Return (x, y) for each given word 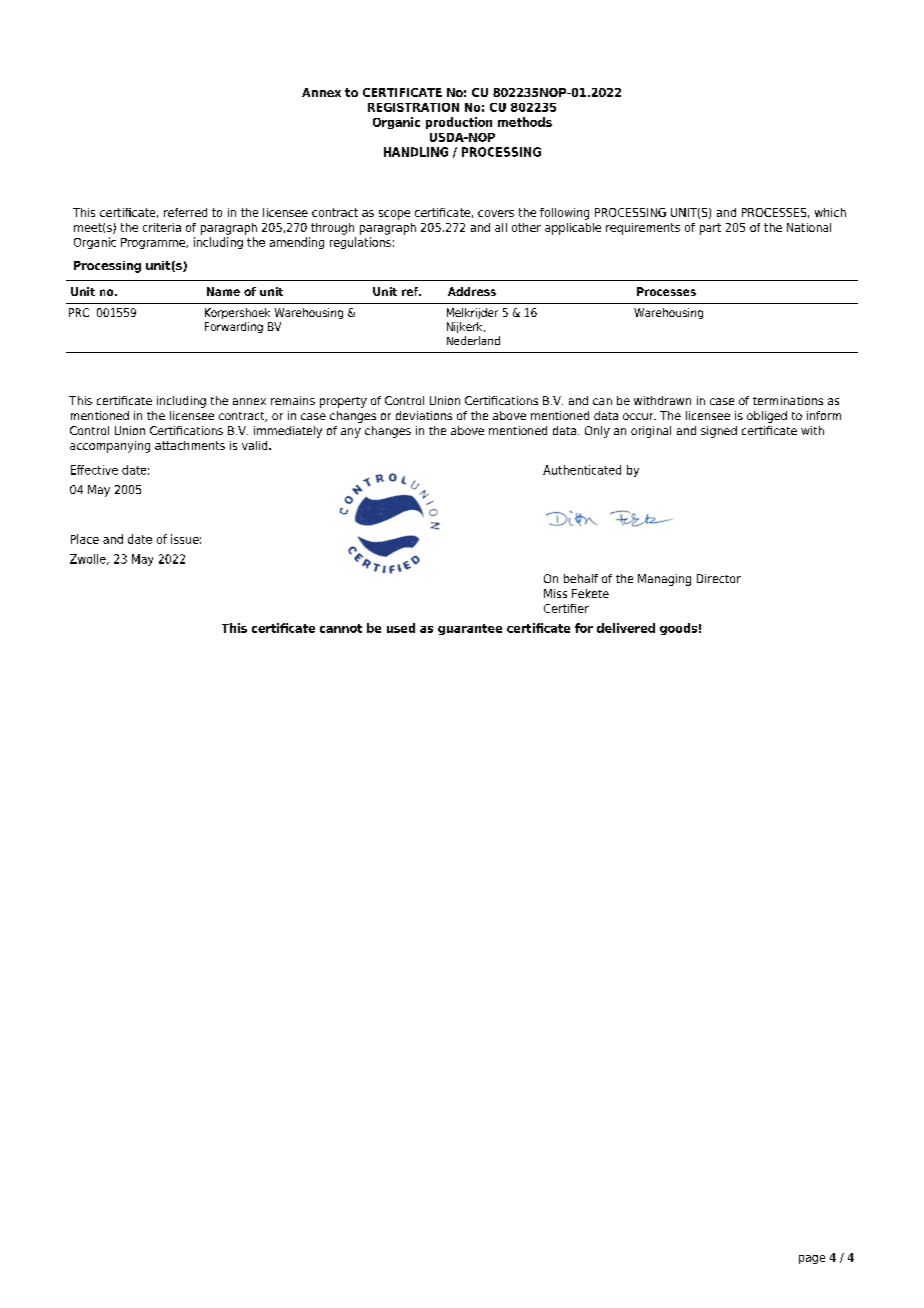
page (812, 1259)
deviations (424, 415)
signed (719, 432)
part (710, 229)
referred (185, 212)
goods (678, 629)
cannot (341, 628)
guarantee (470, 629)
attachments (190, 445)
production (459, 123)
